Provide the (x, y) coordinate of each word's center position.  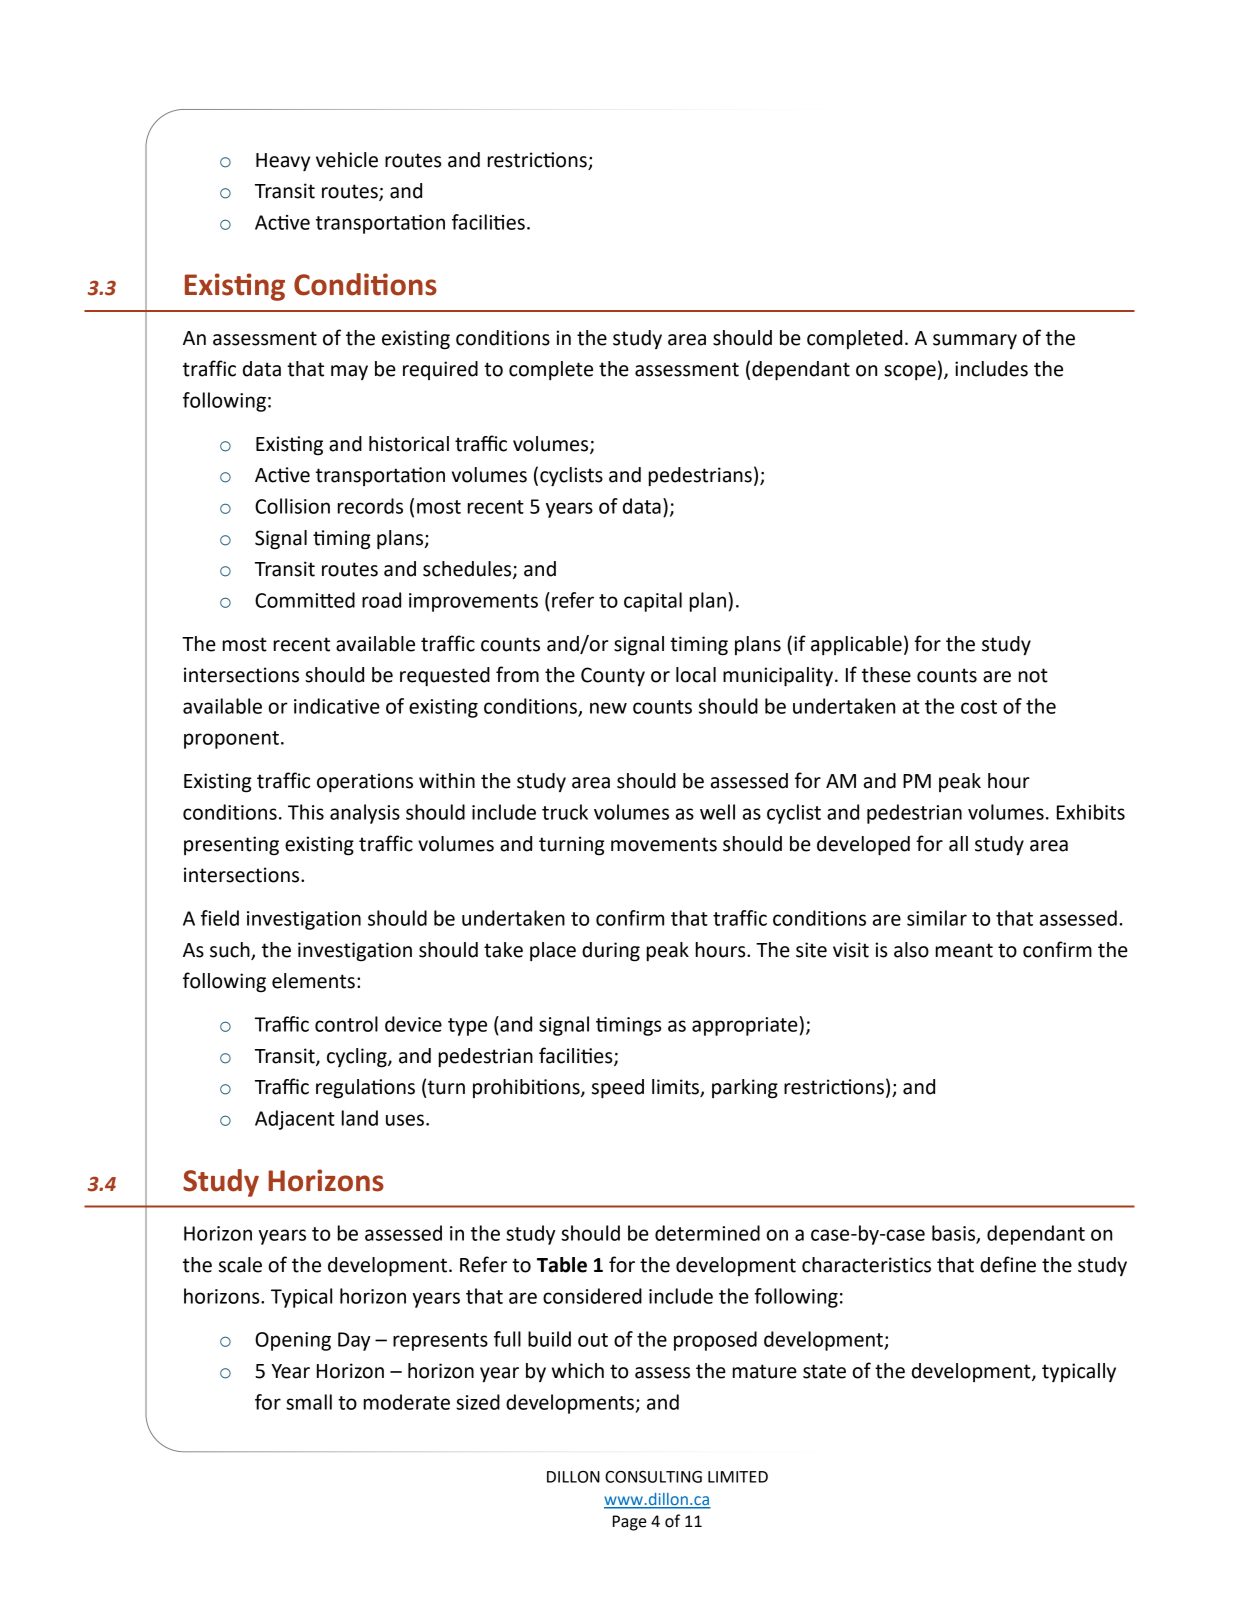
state (824, 1371)
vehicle (347, 160)
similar (937, 918)
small (309, 1402)
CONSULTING (653, 1477)
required (440, 370)
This (306, 812)
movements (664, 844)
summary (975, 341)
